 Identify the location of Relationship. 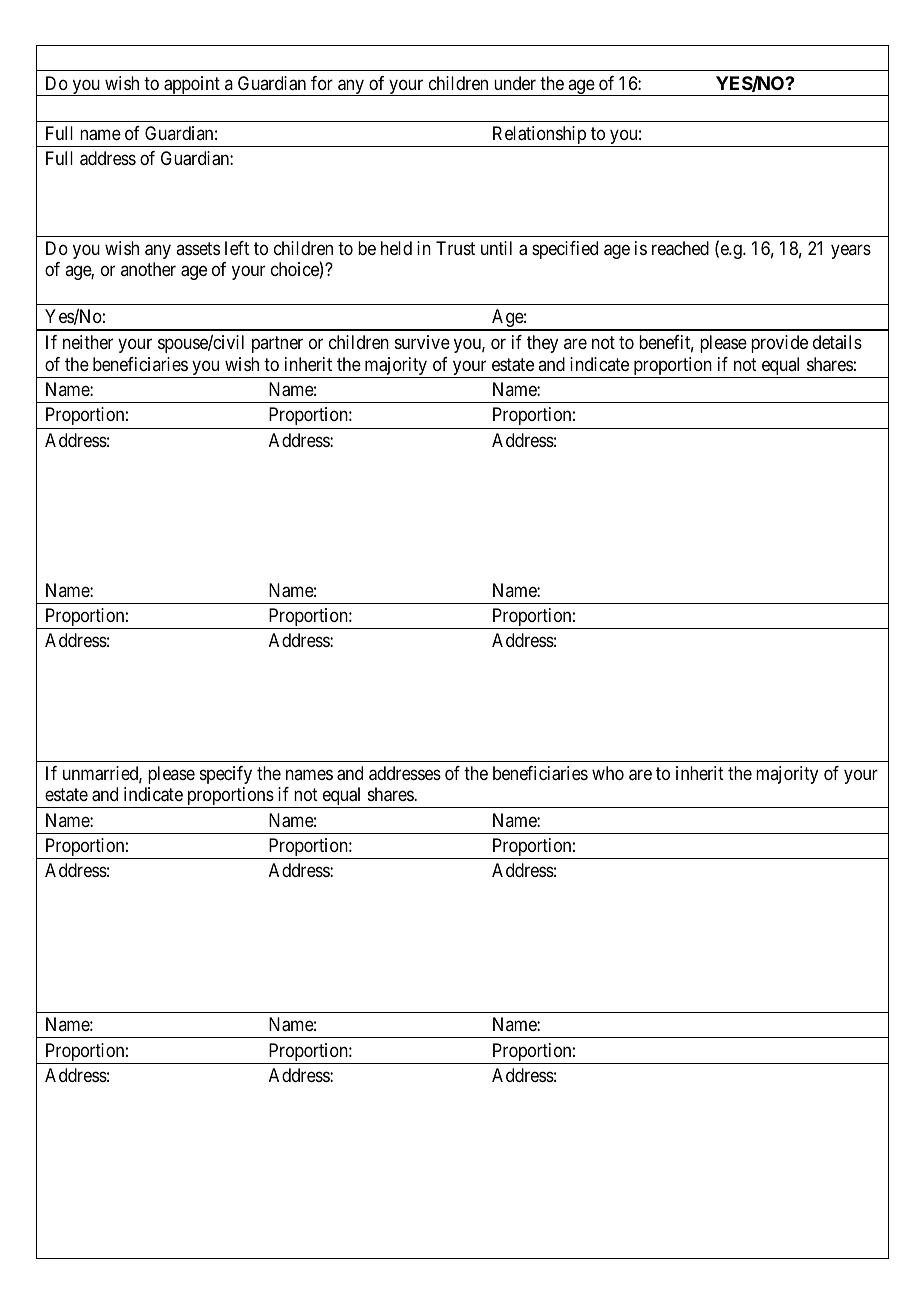
(539, 136).
